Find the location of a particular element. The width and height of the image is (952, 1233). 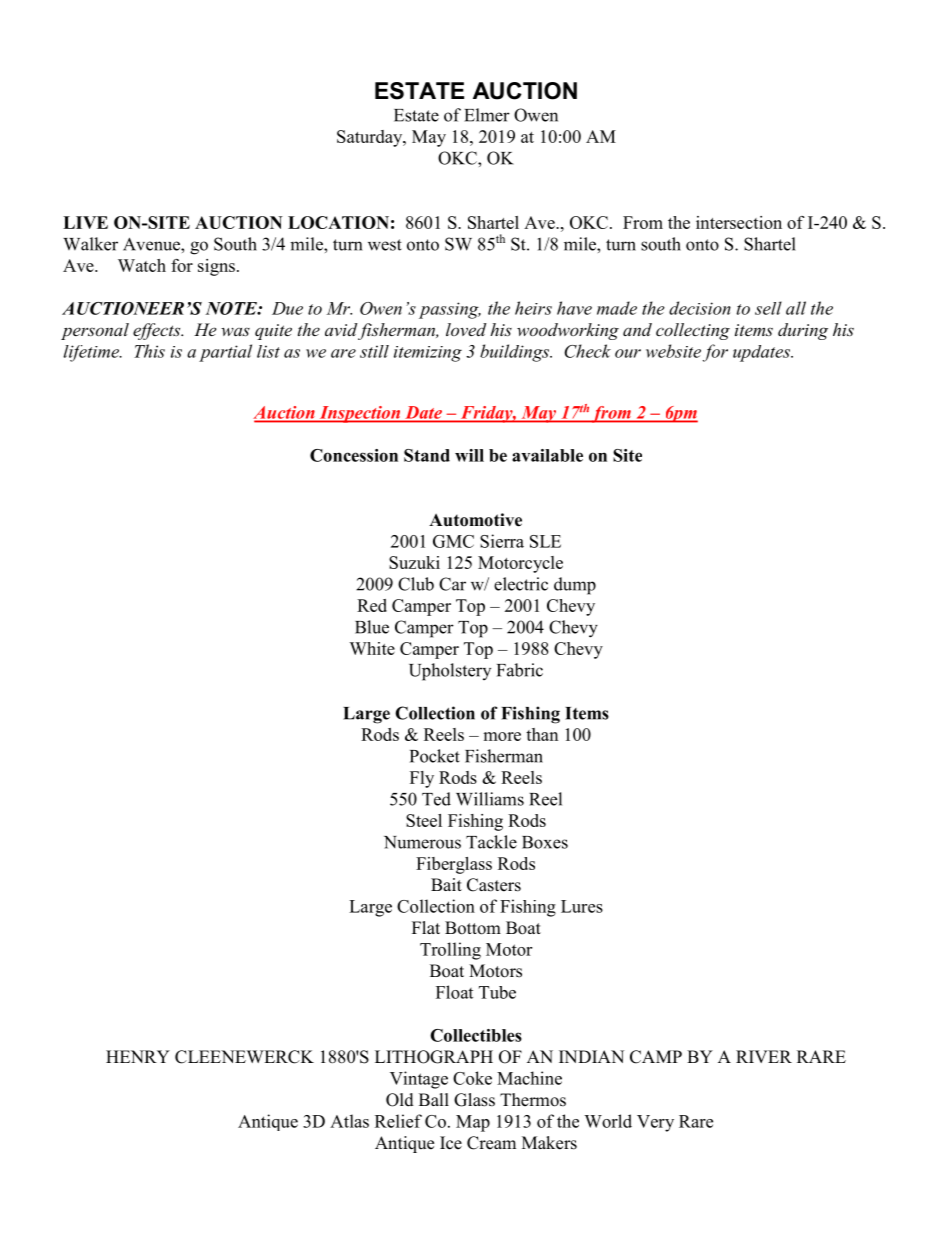

Blue is located at coordinates (372, 627).
